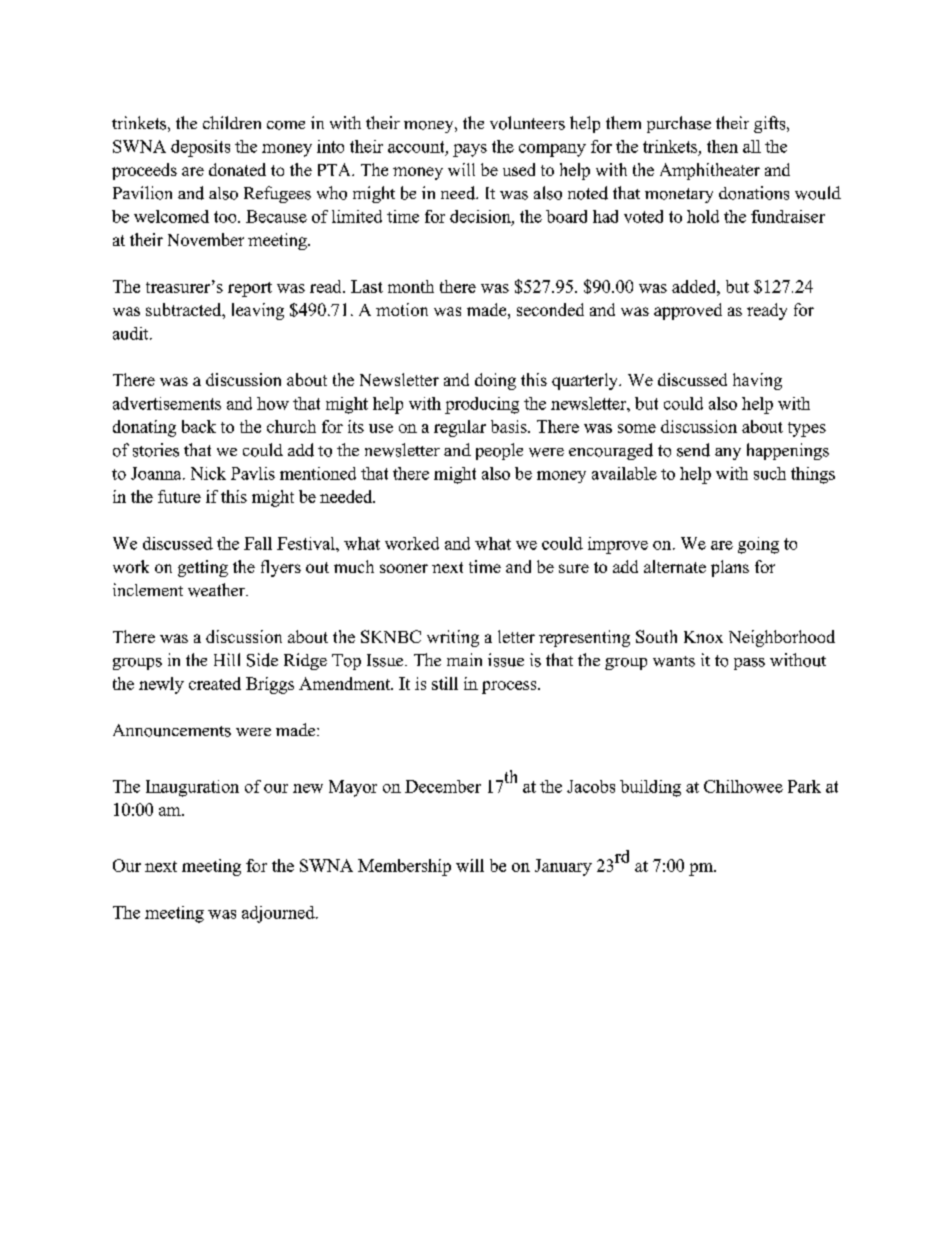  Describe the element at coordinates (722, 146) in the screenshot. I see `then` at that location.
